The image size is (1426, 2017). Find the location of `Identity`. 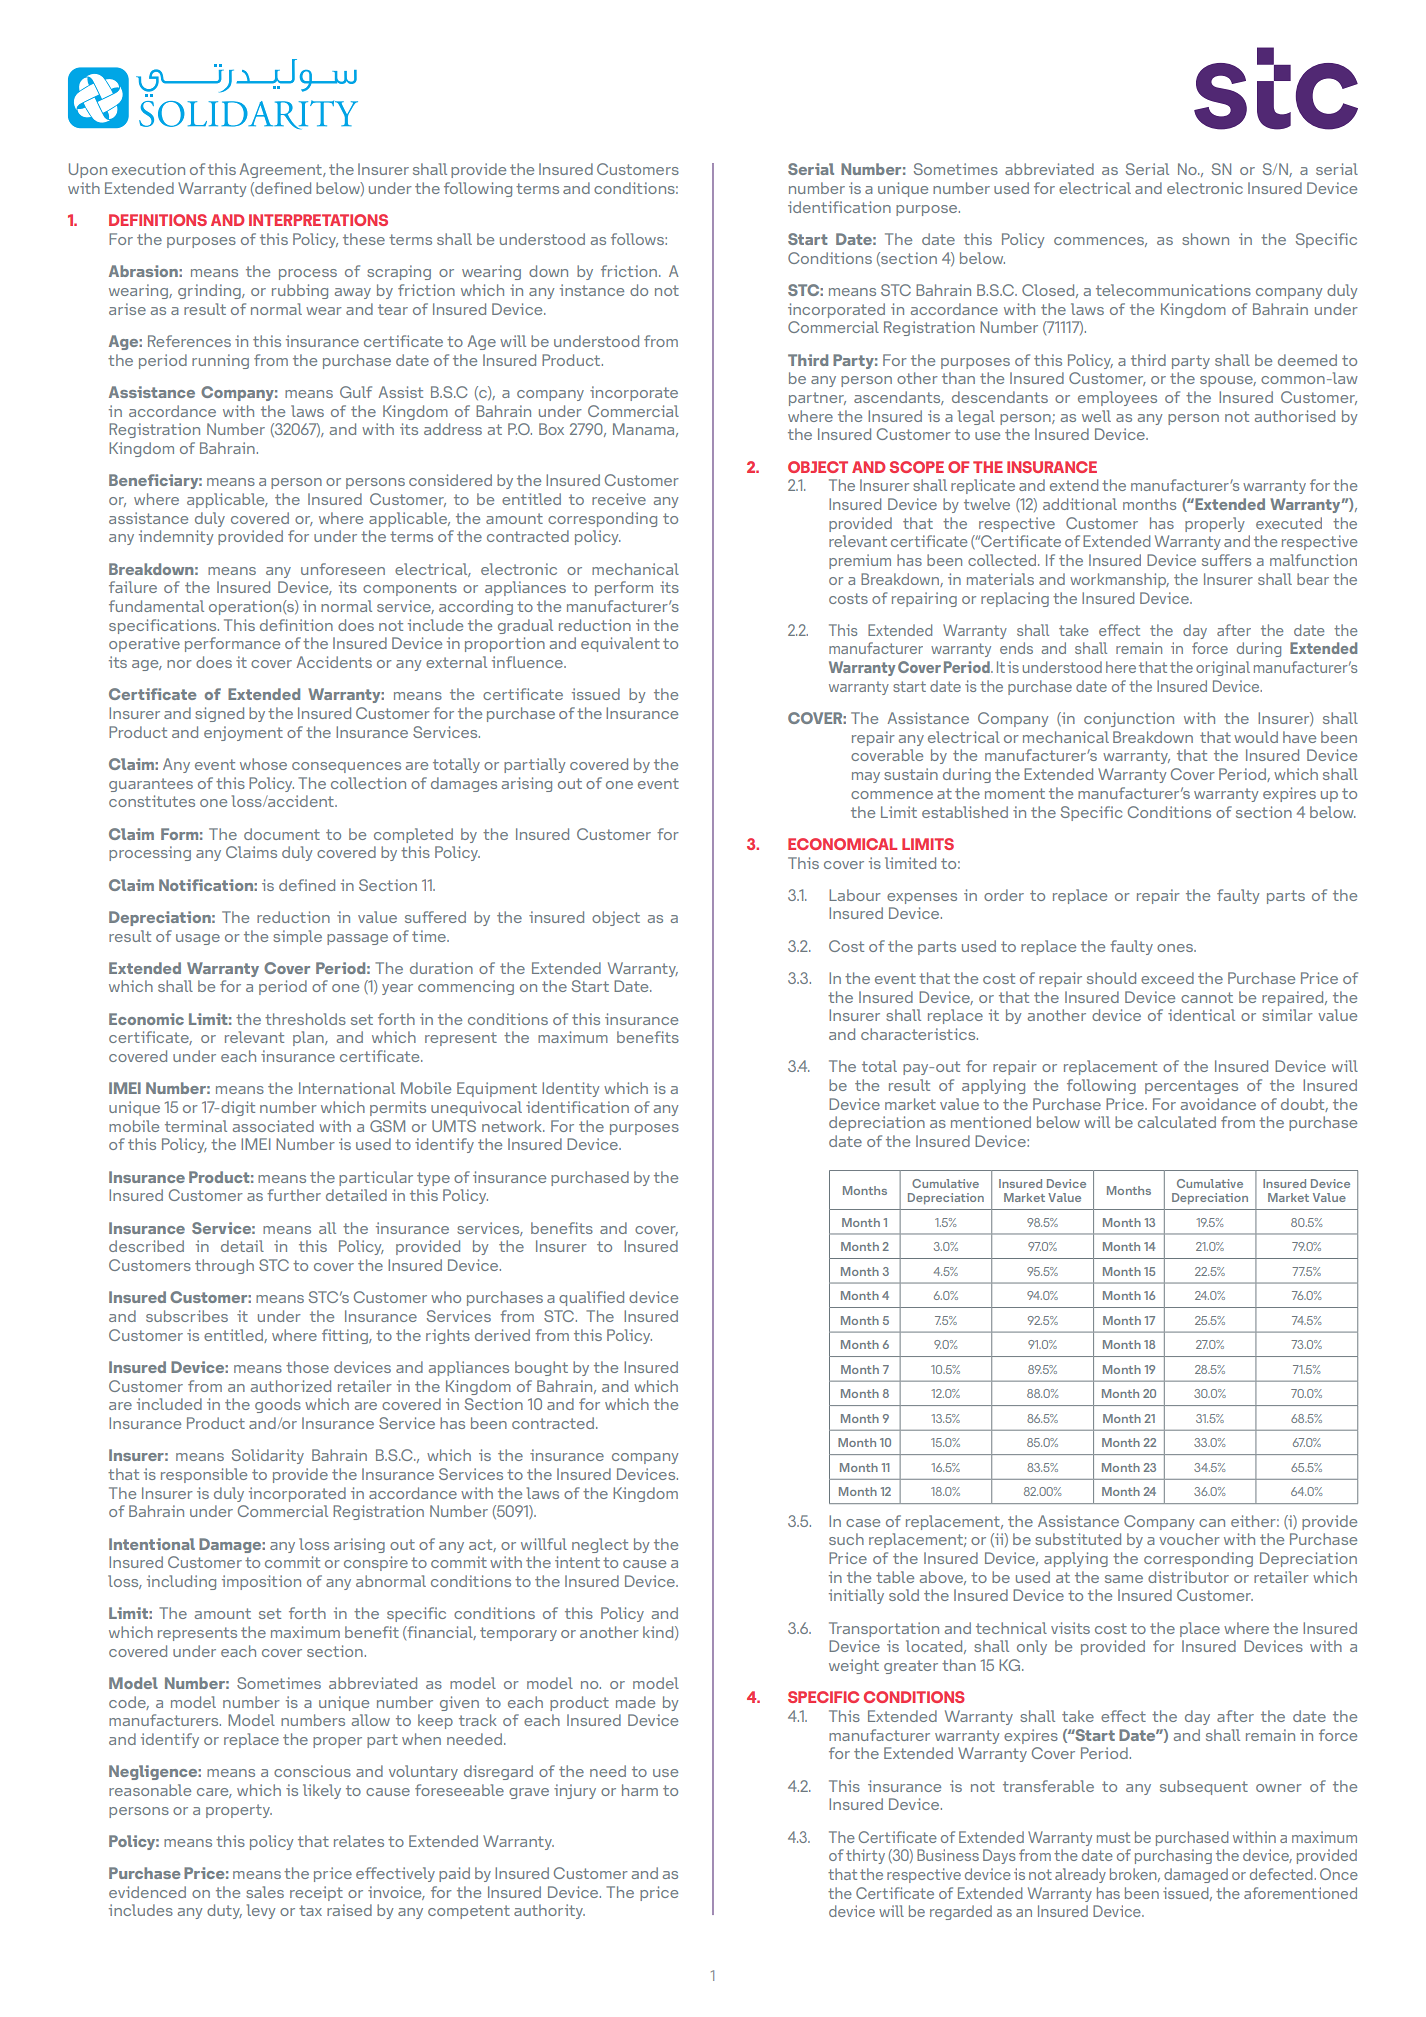

Identity is located at coordinates (570, 1089).
